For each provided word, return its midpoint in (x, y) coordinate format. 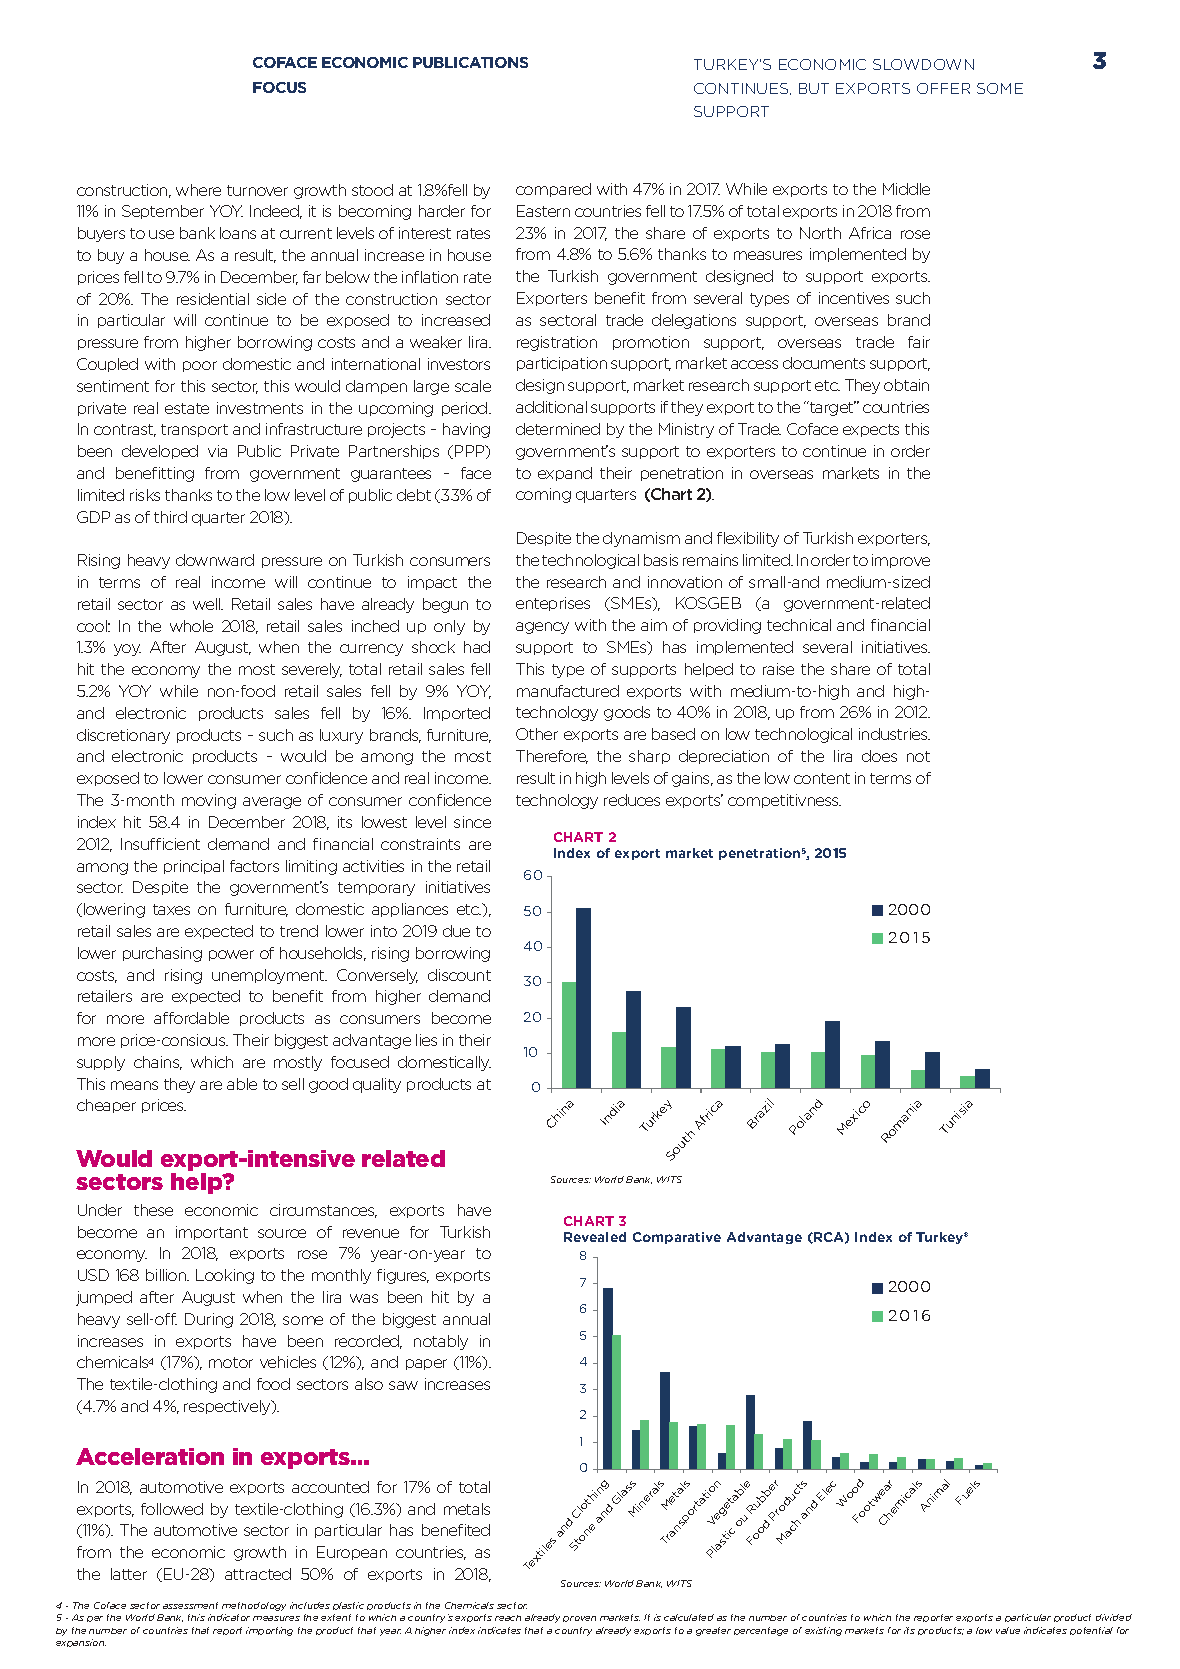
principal (194, 867)
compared (553, 190)
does (879, 756)
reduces (632, 800)
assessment (190, 1605)
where (198, 190)
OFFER (943, 88)
